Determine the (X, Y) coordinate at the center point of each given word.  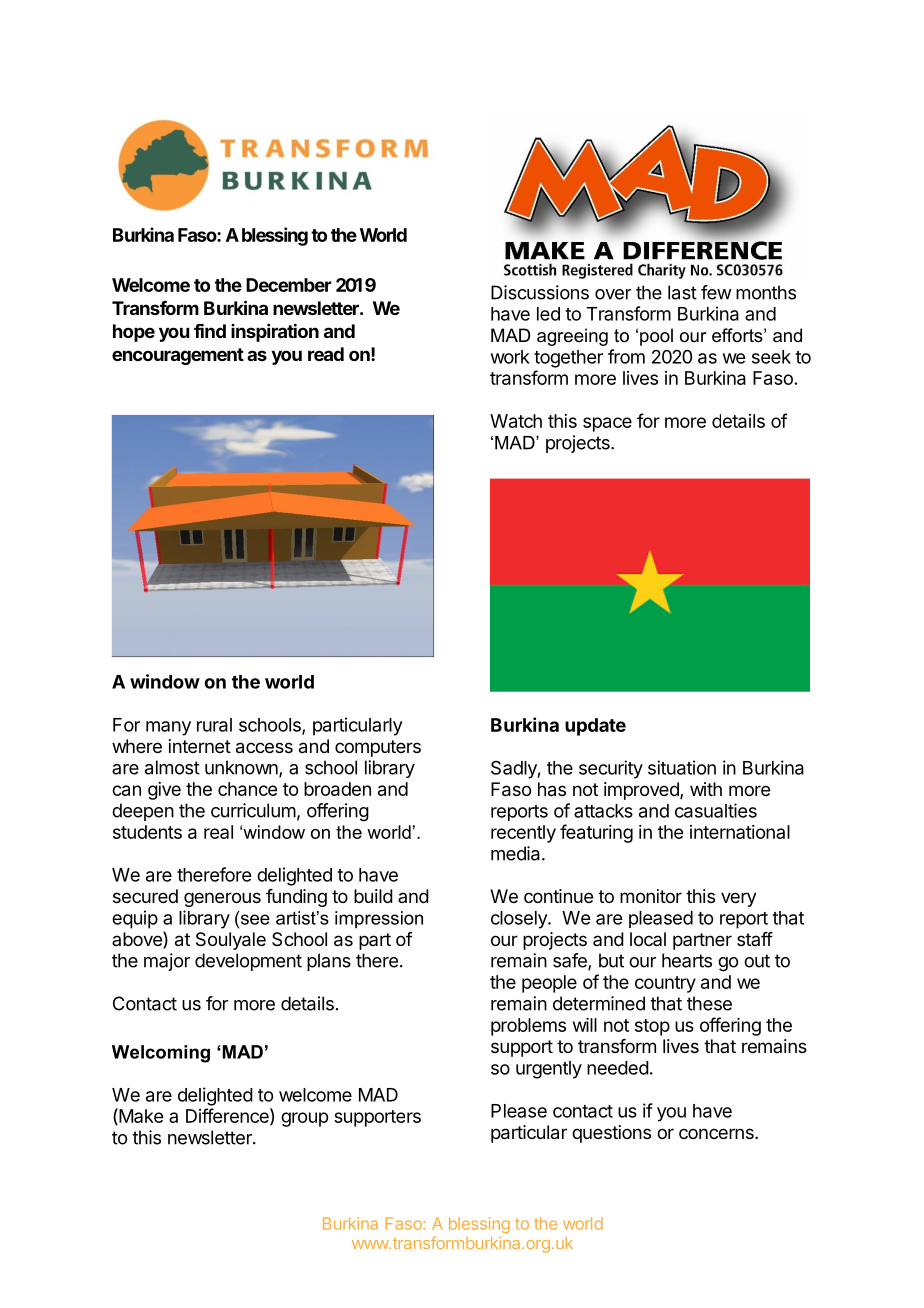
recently (523, 834)
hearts (687, 960)
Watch (516, 421)
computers (378, 748)
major (167, 962)
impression (379, 919)
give (164, 791)
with (706, 789)
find (210, 330)
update (595, 727)
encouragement (178, 356)
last (682, 292)
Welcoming (161, 1054)
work (510, 357)
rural (214, 725)
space (607, 424)
